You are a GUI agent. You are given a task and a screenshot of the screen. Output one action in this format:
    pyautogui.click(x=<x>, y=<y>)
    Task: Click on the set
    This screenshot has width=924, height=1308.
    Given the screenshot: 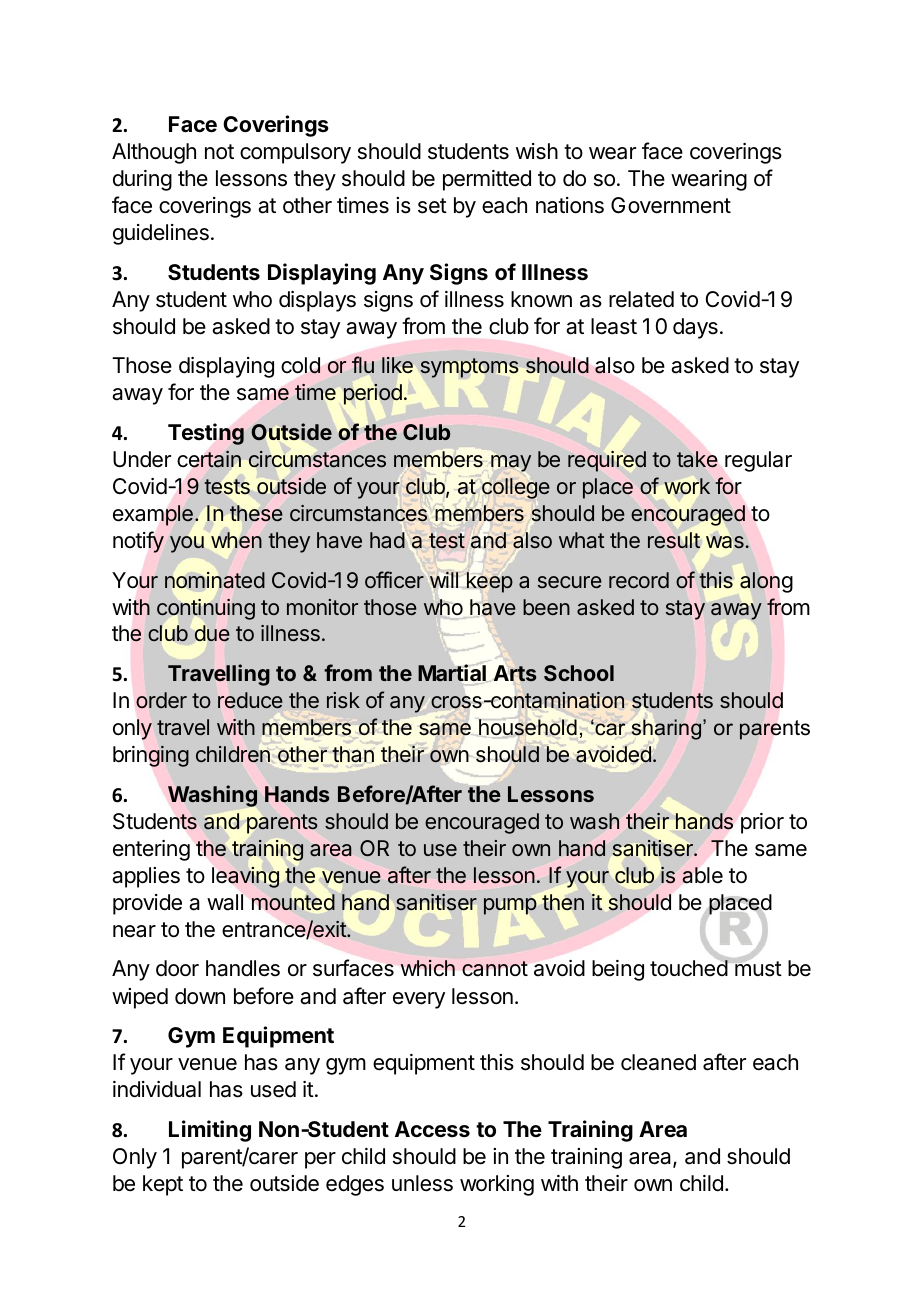 What is the action you would take?
    pyautogui.click(x=432, y=206)
